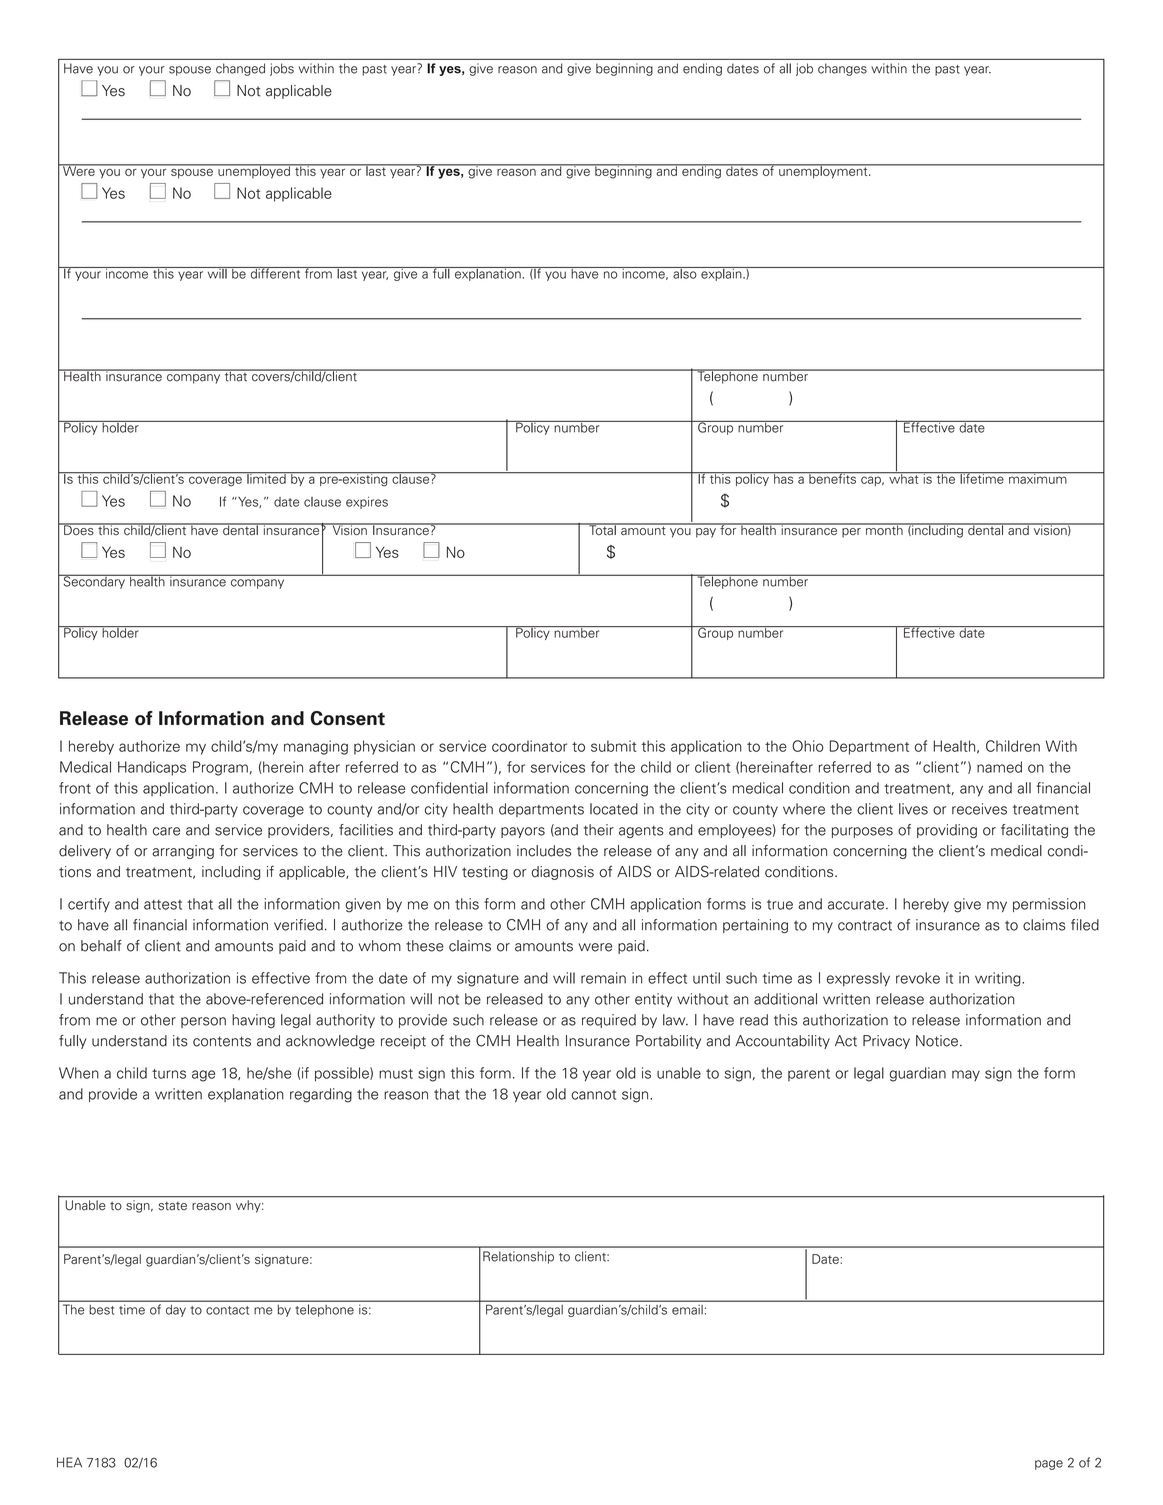 Image resolution: width=1163 pixels, height=1505 pixels. Describe the element at coordinates (842, 69) in the page. I see `changes` at that location.
